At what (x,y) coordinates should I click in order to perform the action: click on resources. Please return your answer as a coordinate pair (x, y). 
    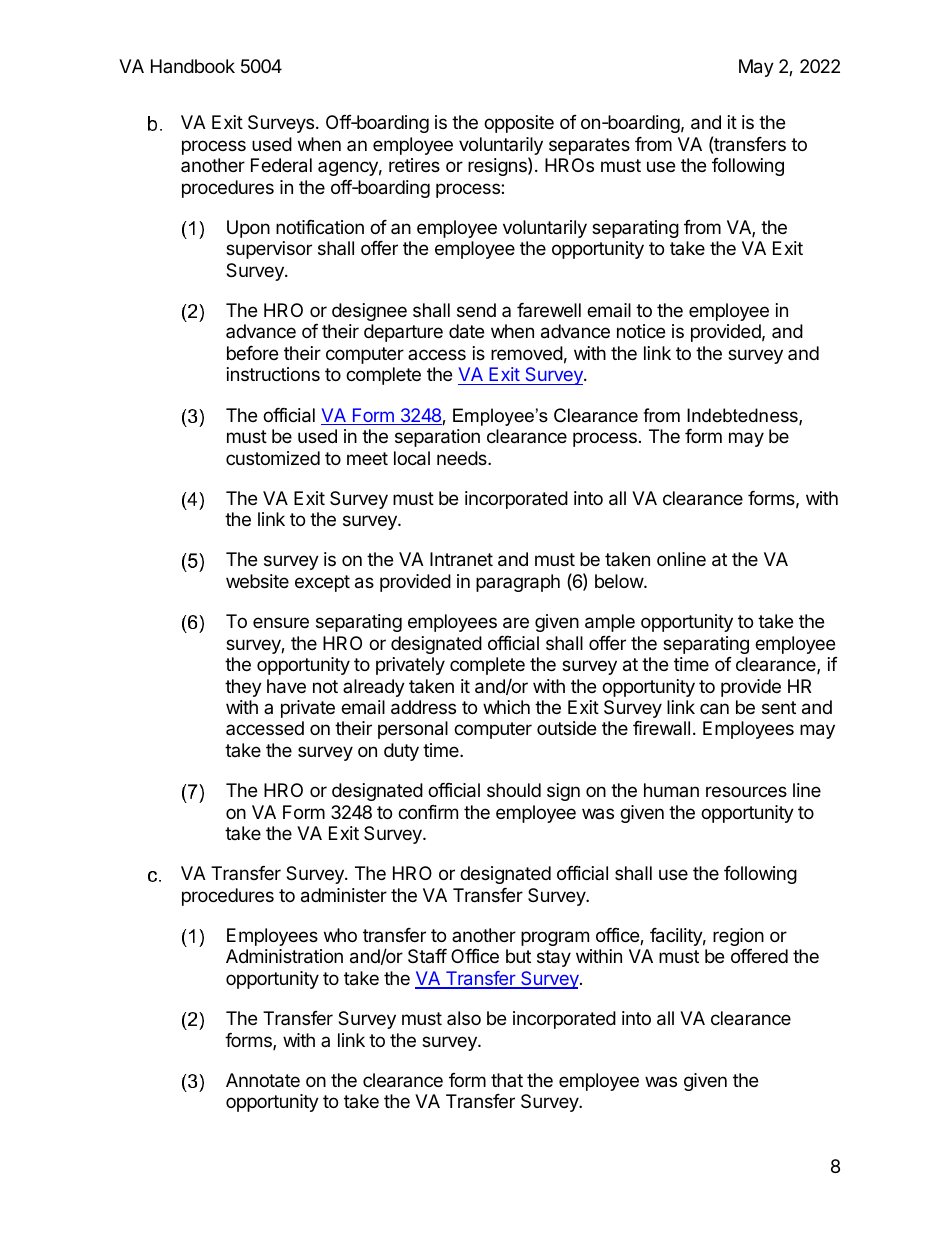
    Looking at the image, I should click on (746, 791).
